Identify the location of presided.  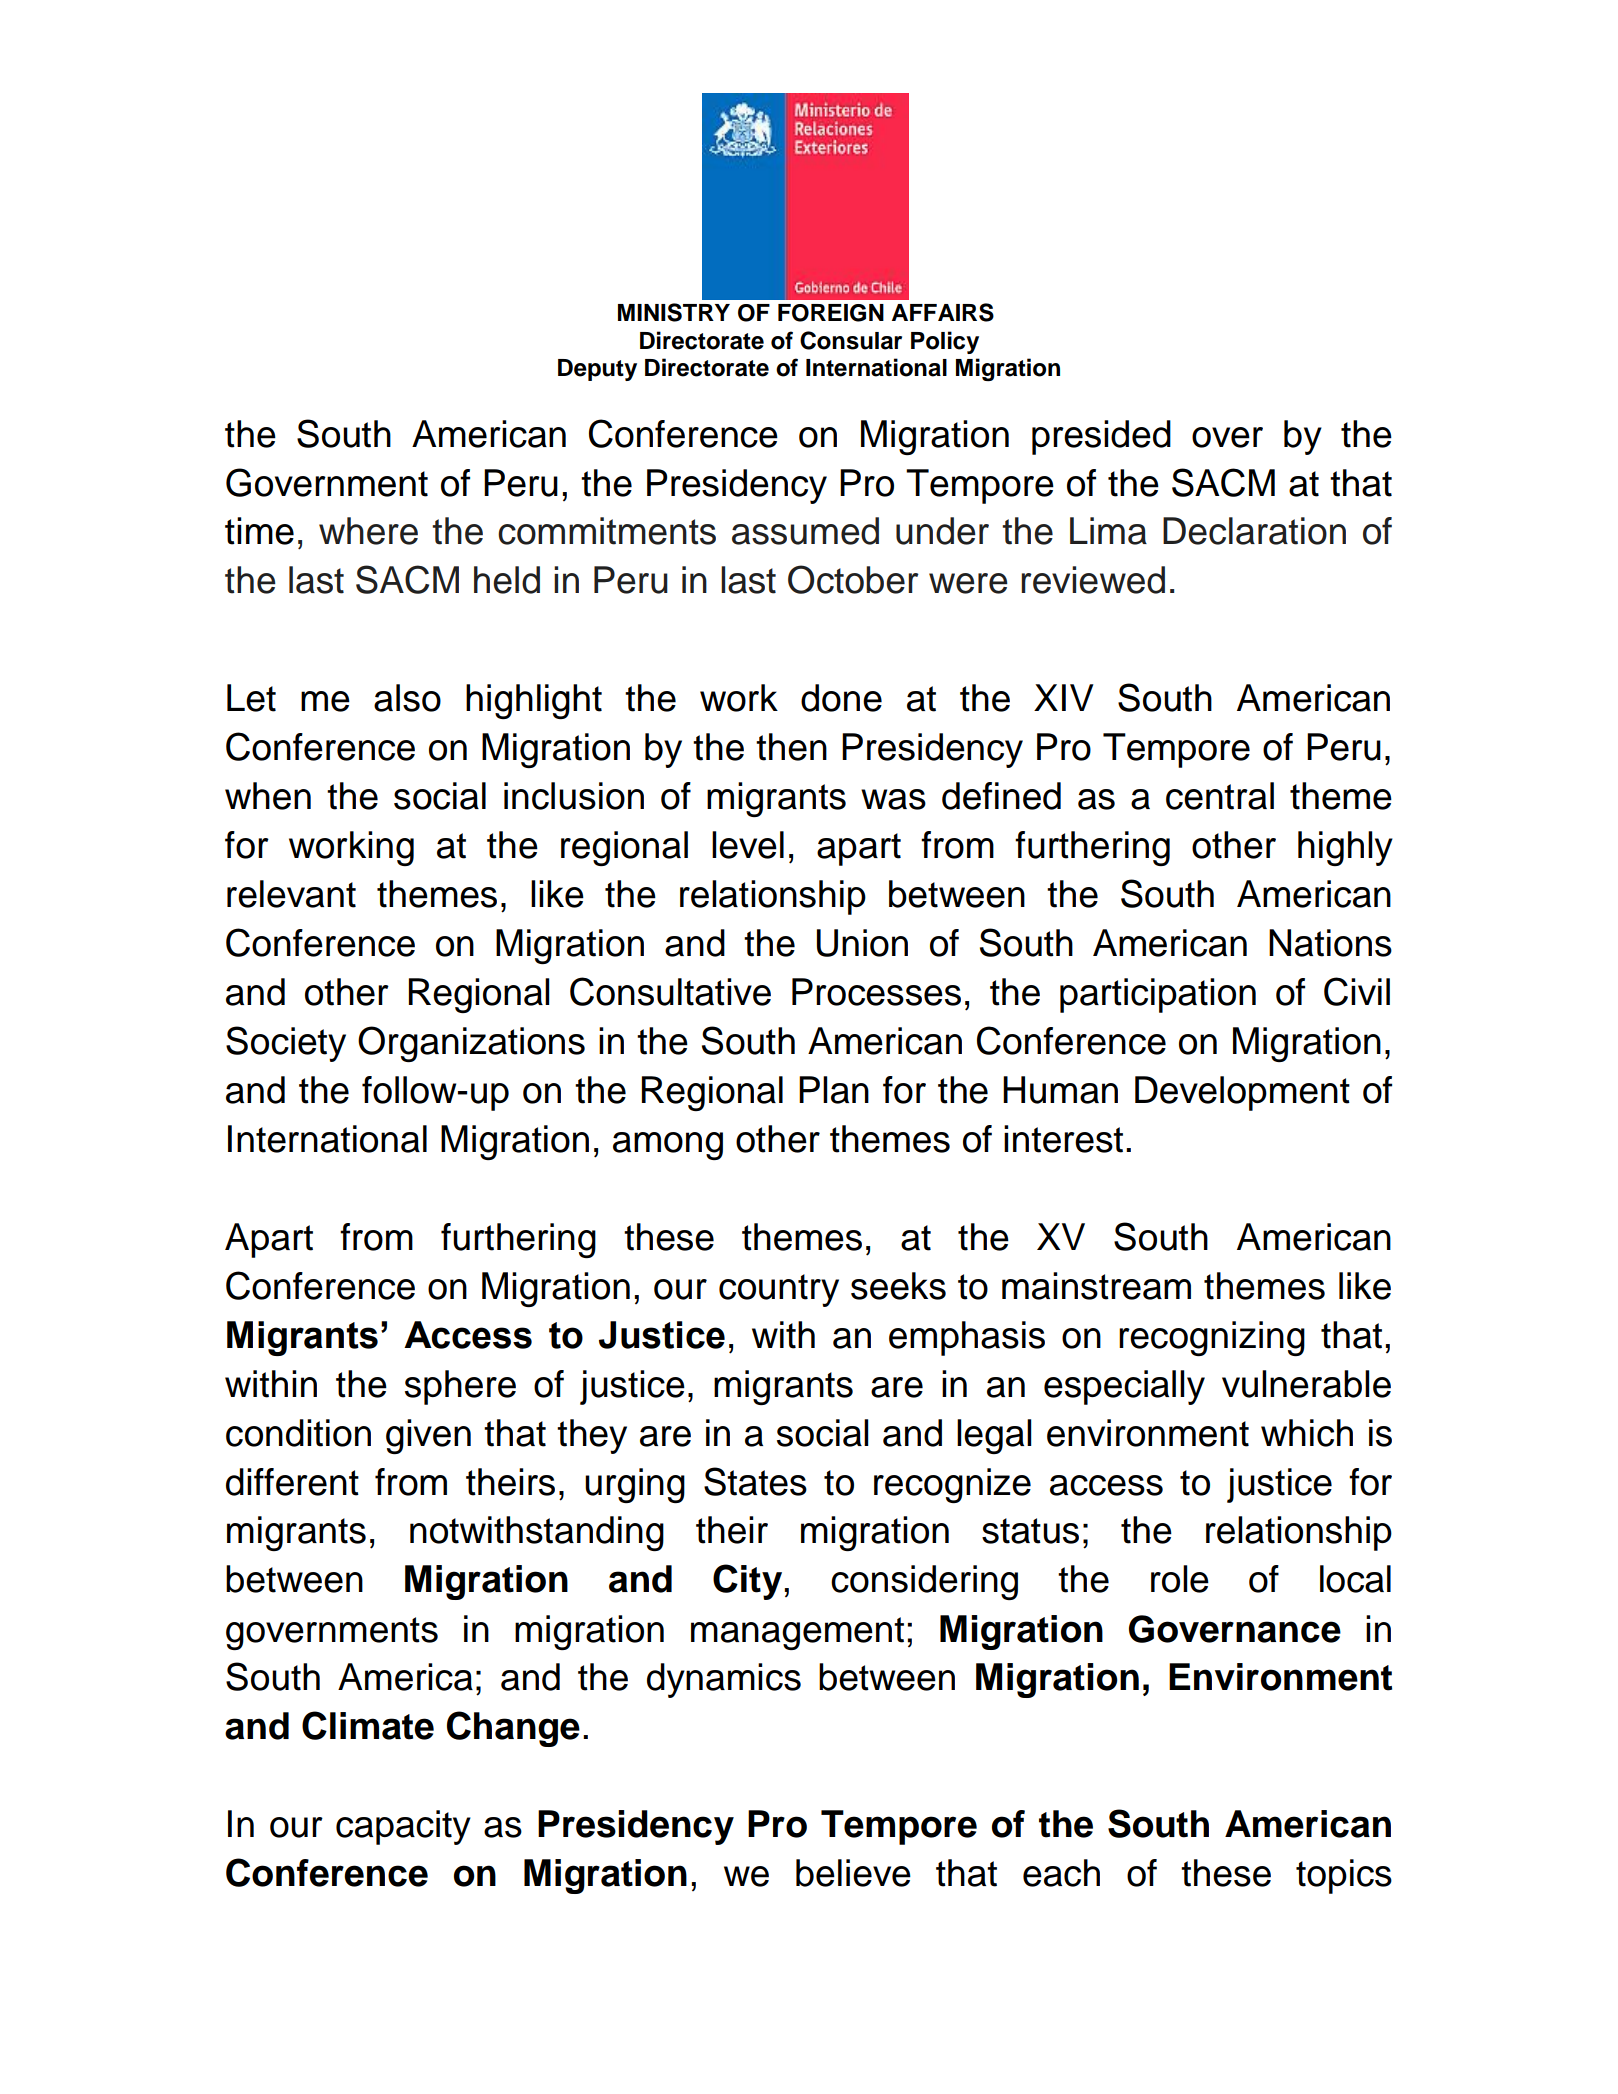
(1101, 437).
